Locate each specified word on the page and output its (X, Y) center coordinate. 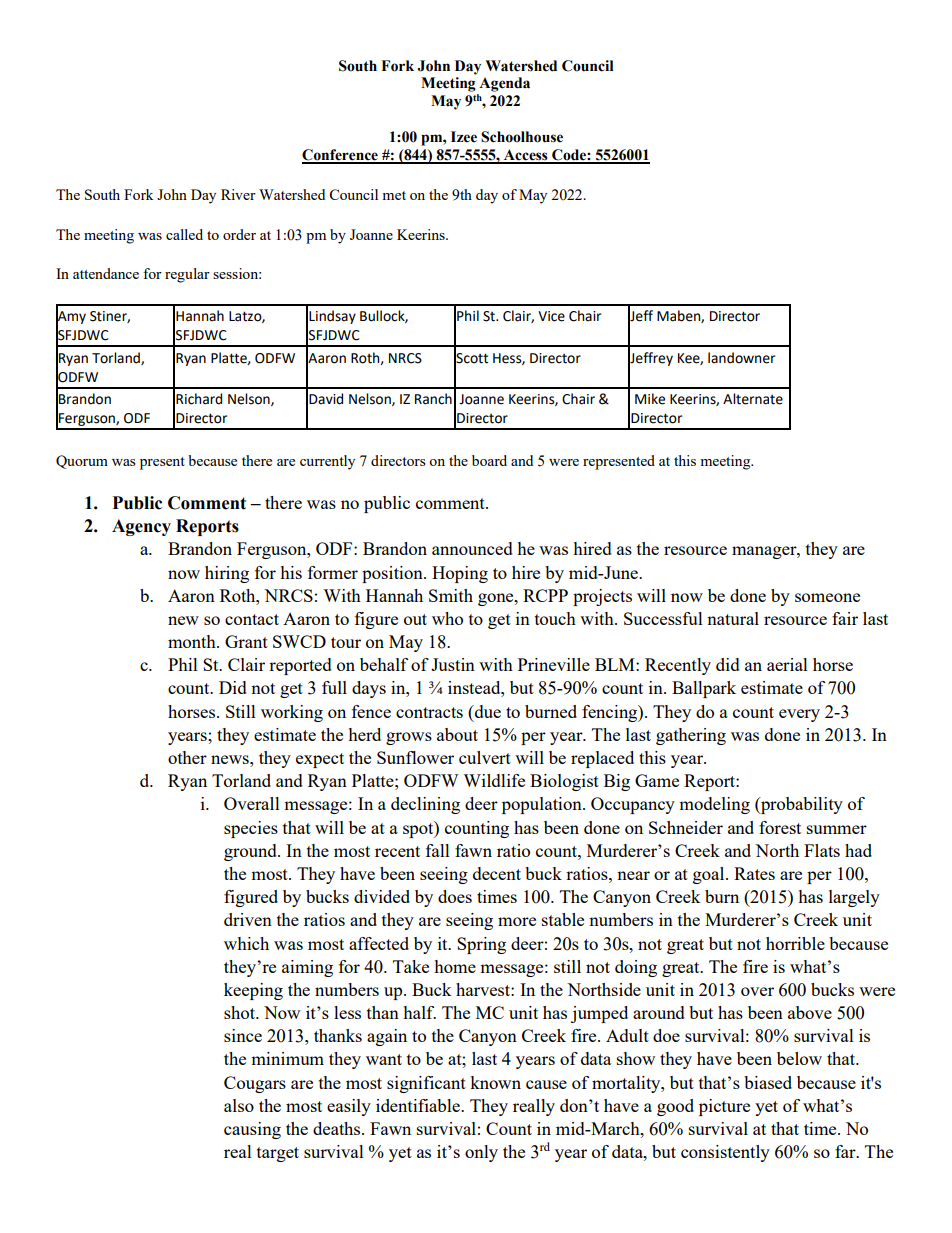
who (447, 618)
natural (733, 618)
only (481, 1153)
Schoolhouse (522, 137)
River (238, 194)
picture (724, 1107)
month (193, 641)
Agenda (504, 84)
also (239, 1105)
